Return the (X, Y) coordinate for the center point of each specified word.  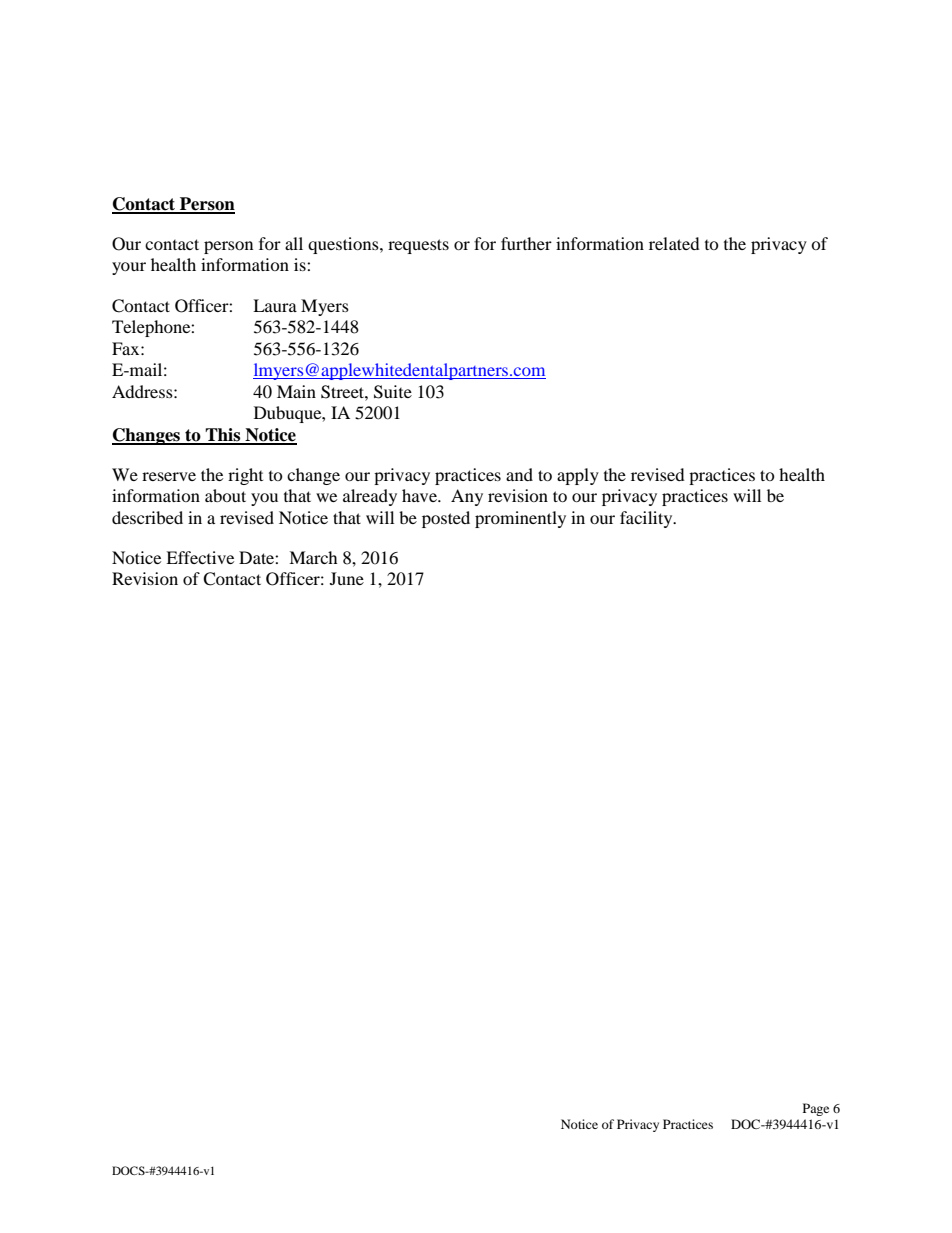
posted (446, 519)
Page (816, 1109)
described (147, 517)
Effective (200, 557)
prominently (520, 519)
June (347, 578)
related (674, 243)
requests (418, 246)
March (313, 557)
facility (647, 519)
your (129, 268)
